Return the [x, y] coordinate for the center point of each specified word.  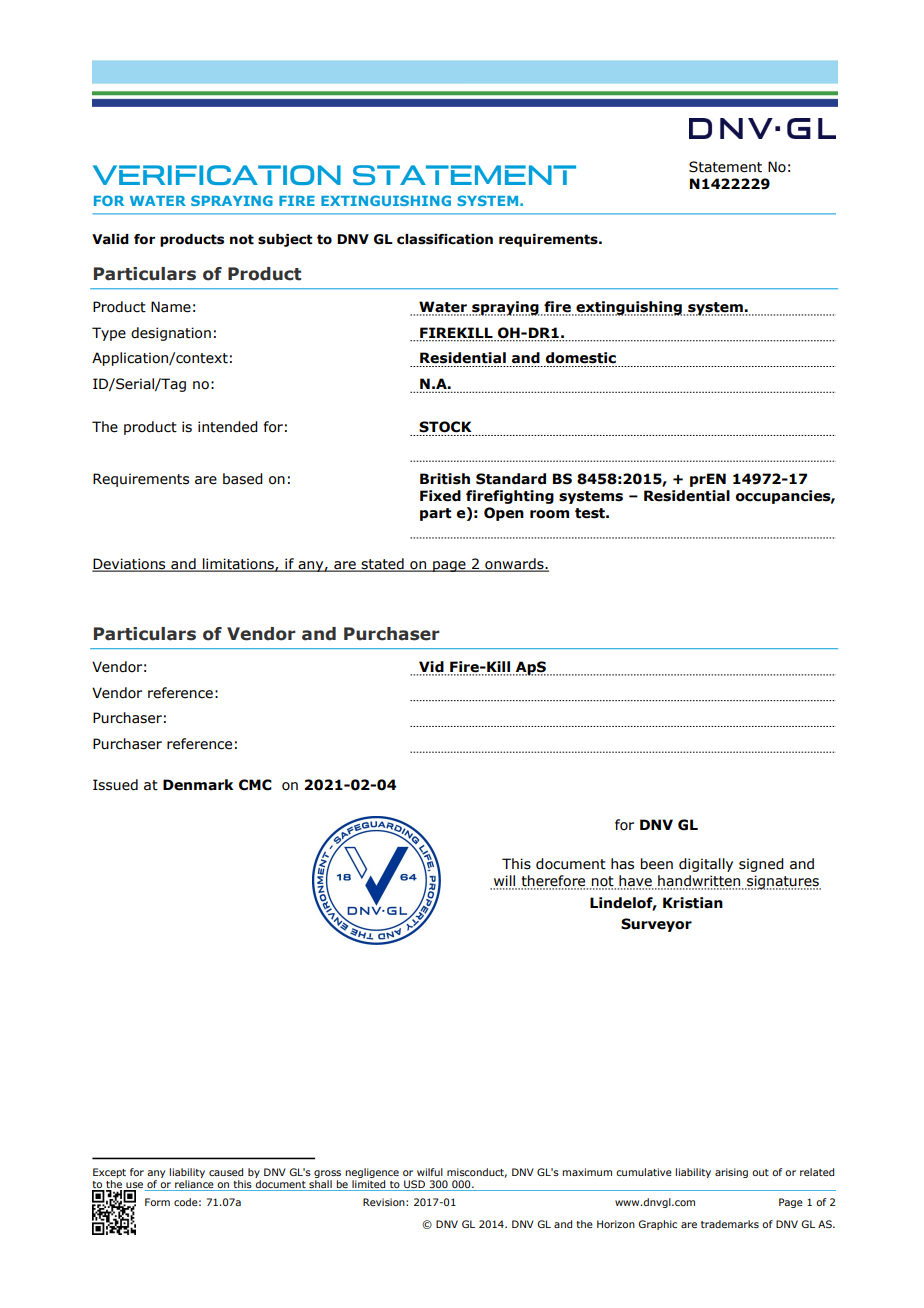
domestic [581, 358]
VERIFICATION [217, 175]
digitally [706, 865]
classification [445, 239]
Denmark [198, 785]
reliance [194, 1185]
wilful [430, 1172]
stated [383, 565]
